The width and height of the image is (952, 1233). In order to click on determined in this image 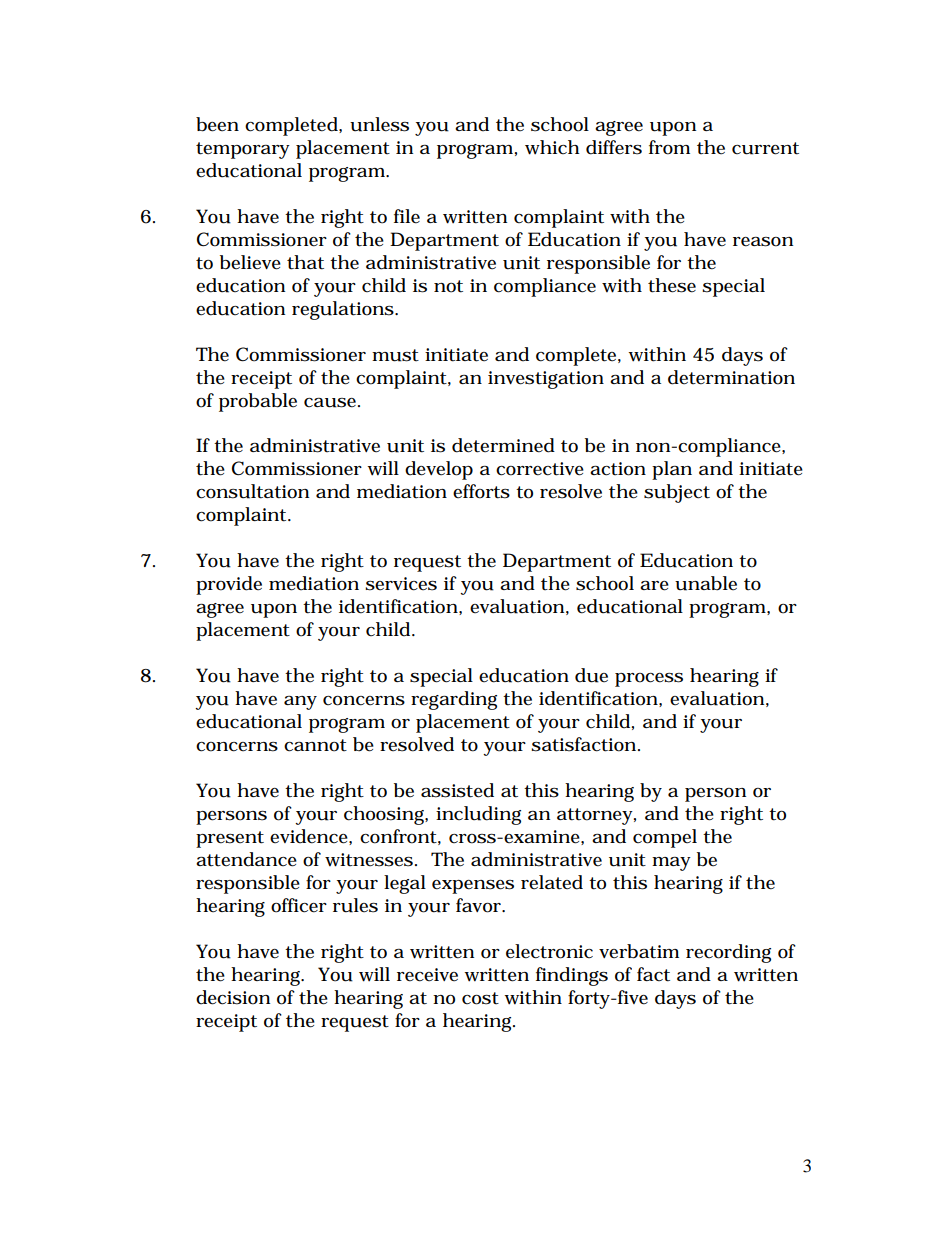, I will do `click(503, 445)`.
